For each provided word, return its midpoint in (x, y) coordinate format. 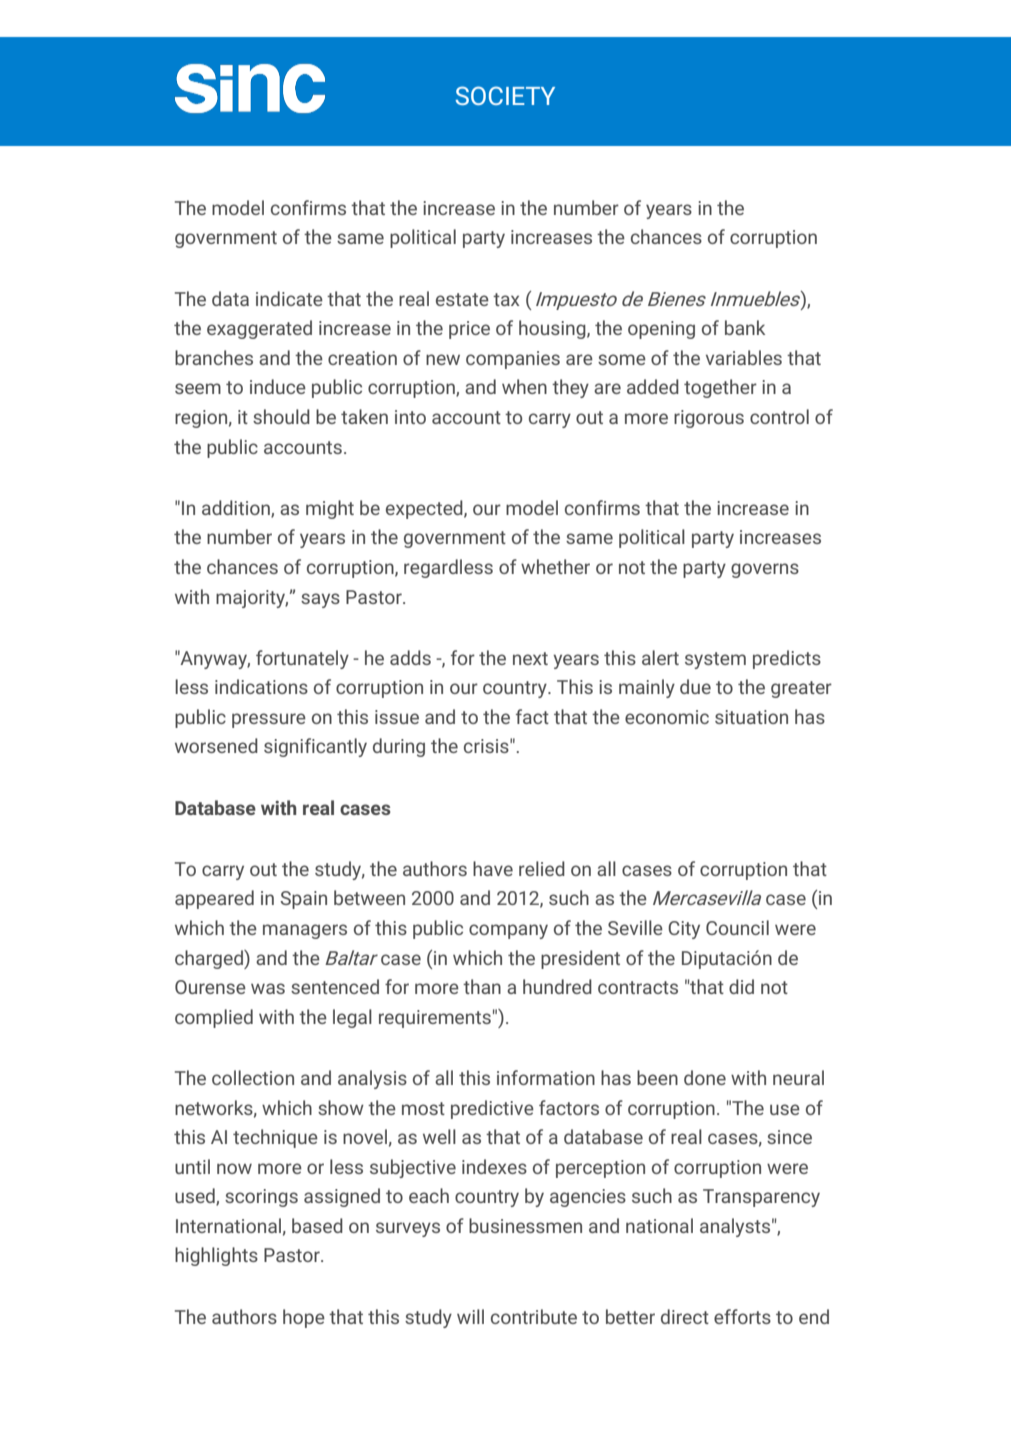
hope (304, 1318)
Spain (303, 900)
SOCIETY (505, 95)
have (493, 868)
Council (737, 927)
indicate (289, 298)
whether (555, 566)
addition (237, 508)
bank (745, 327)
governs (765, 570)
